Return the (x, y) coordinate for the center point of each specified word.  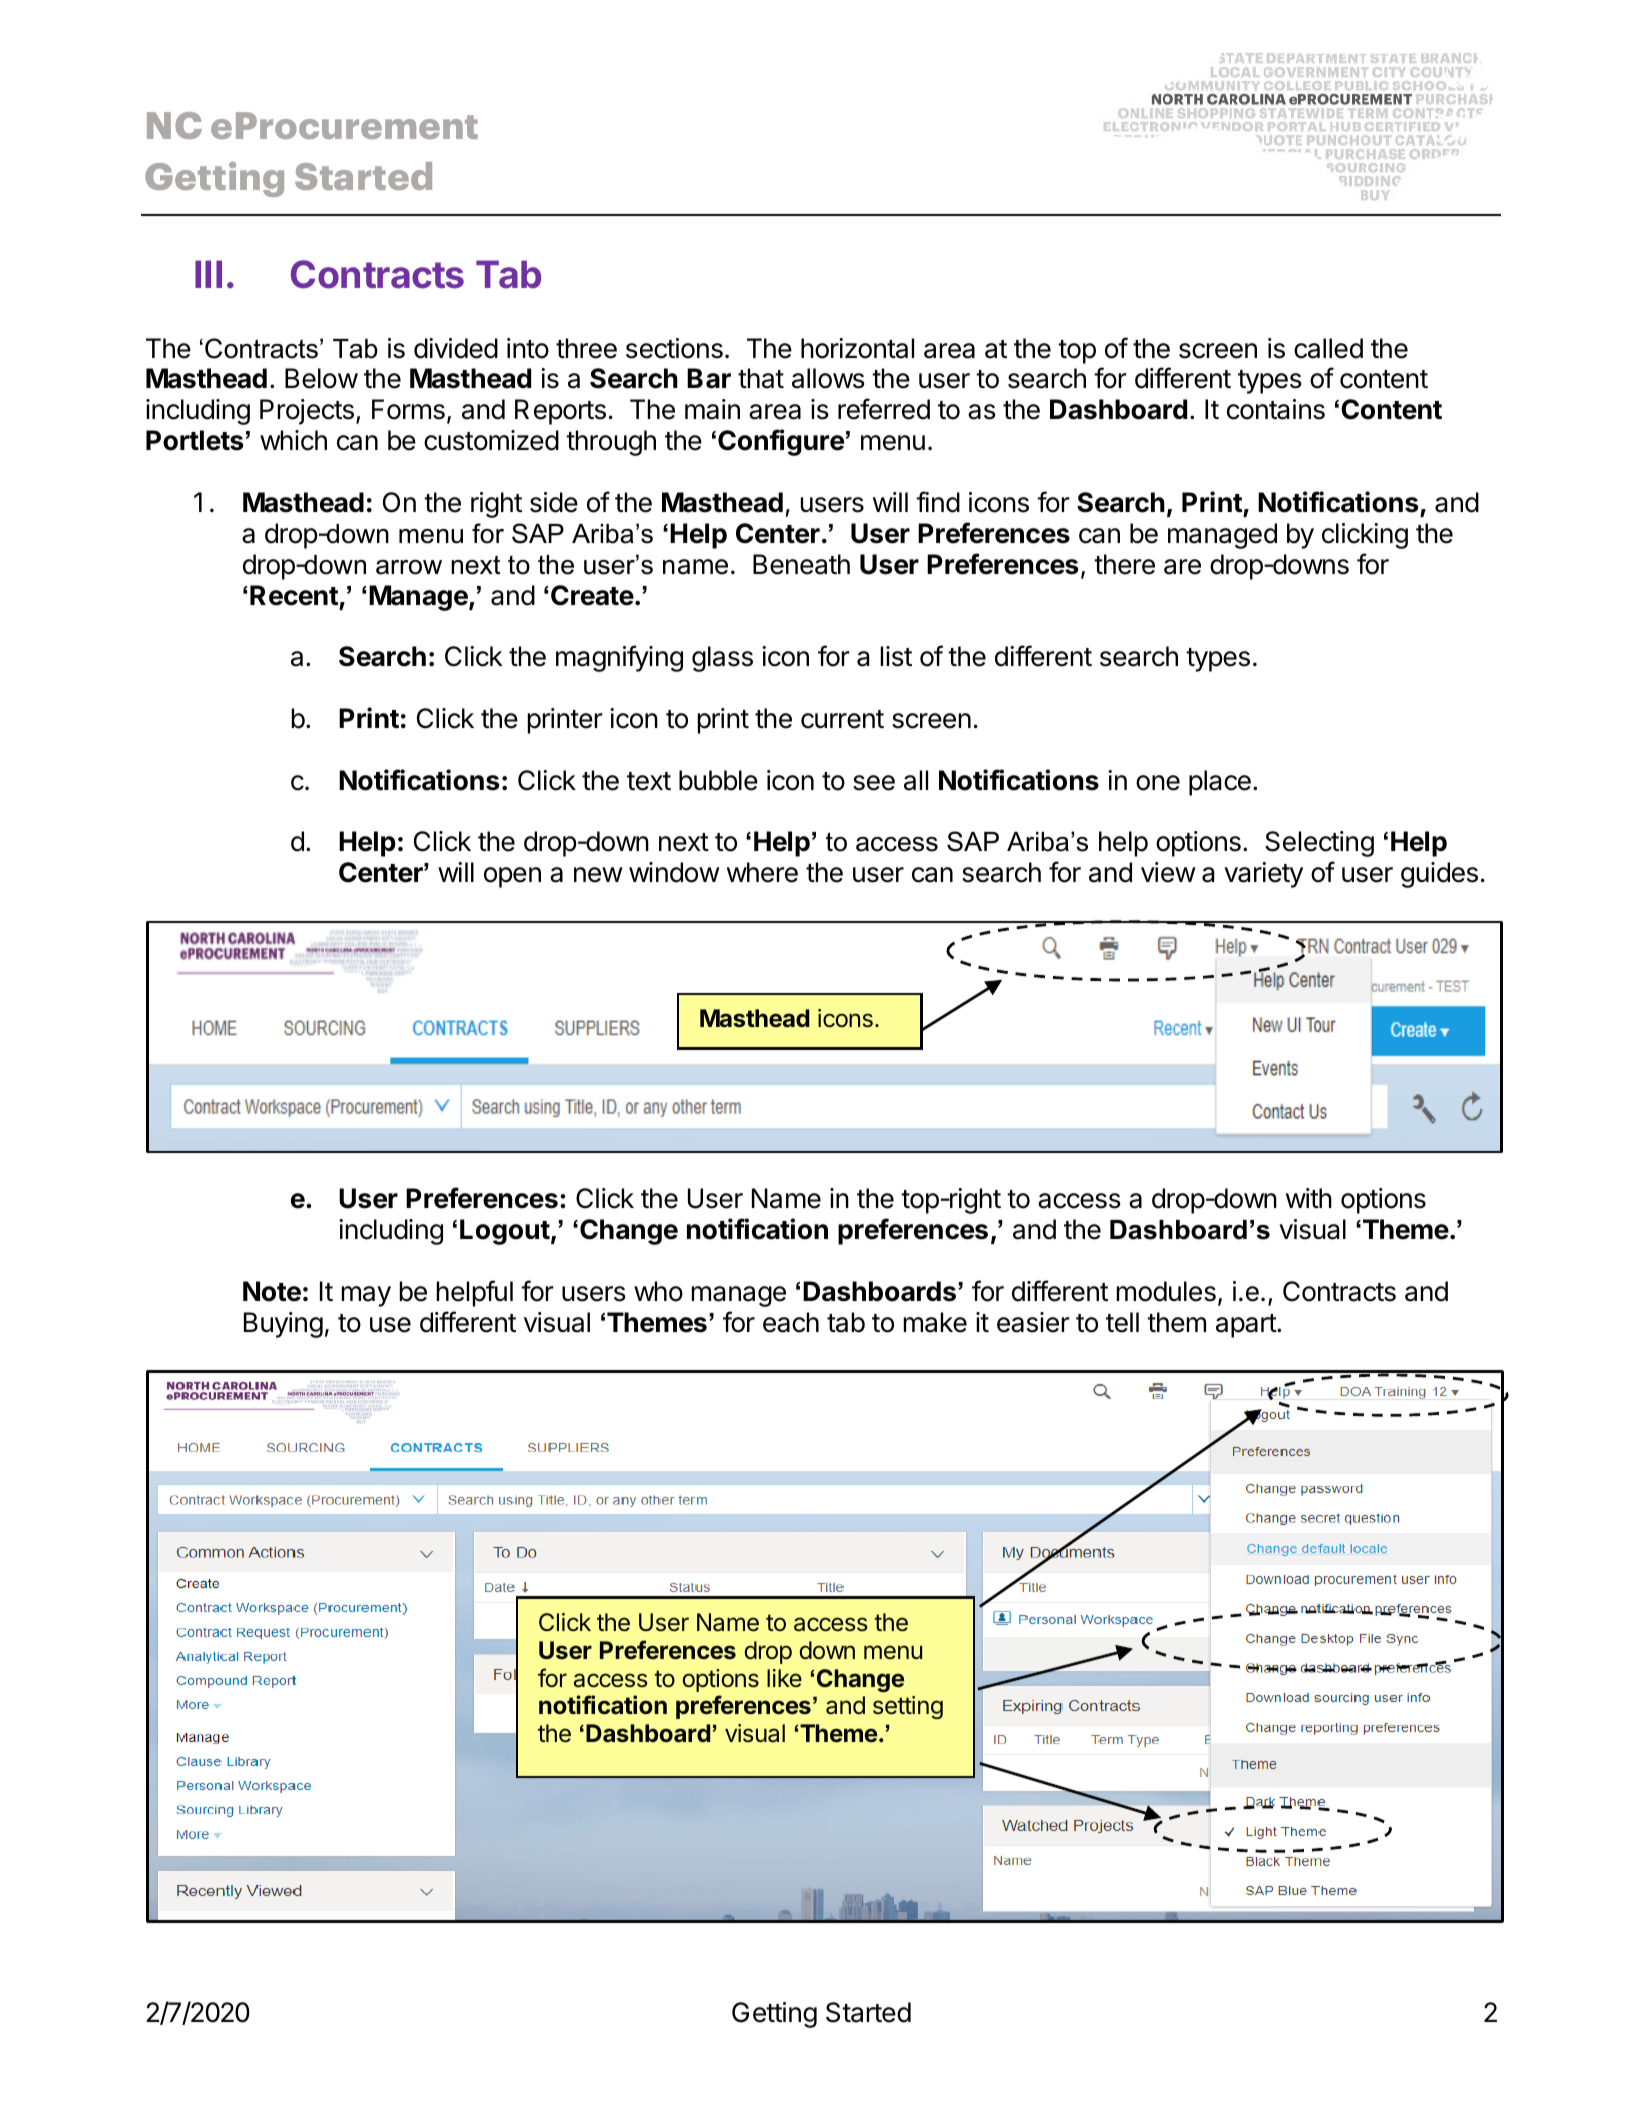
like (784, 1678)
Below (321, 378)
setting (908, 1707)
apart (1247, 1326)
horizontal (857, 348)
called (1328, 348)
